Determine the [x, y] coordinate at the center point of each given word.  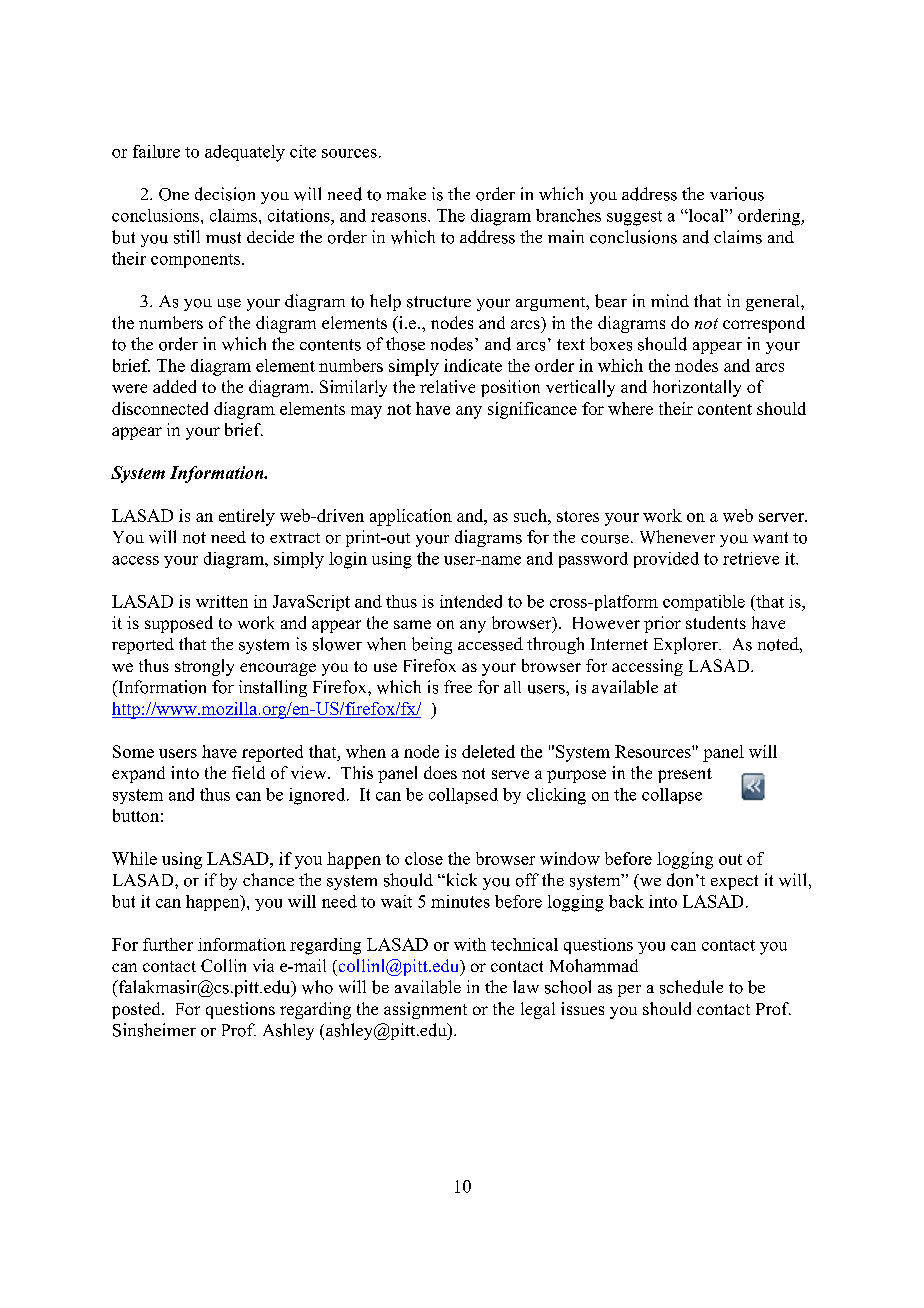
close [424, 858]
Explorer [687, 645]
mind [670, 300]
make [406, 193]
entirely [247, 517]
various [737, 194]
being [432, 645]
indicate [473, 365]
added [174, 386]
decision [225, 194]
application [411, 517]
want [770, 538]
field [248, 772]
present [685, 775]
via [263, 965]
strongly [204, 667]
